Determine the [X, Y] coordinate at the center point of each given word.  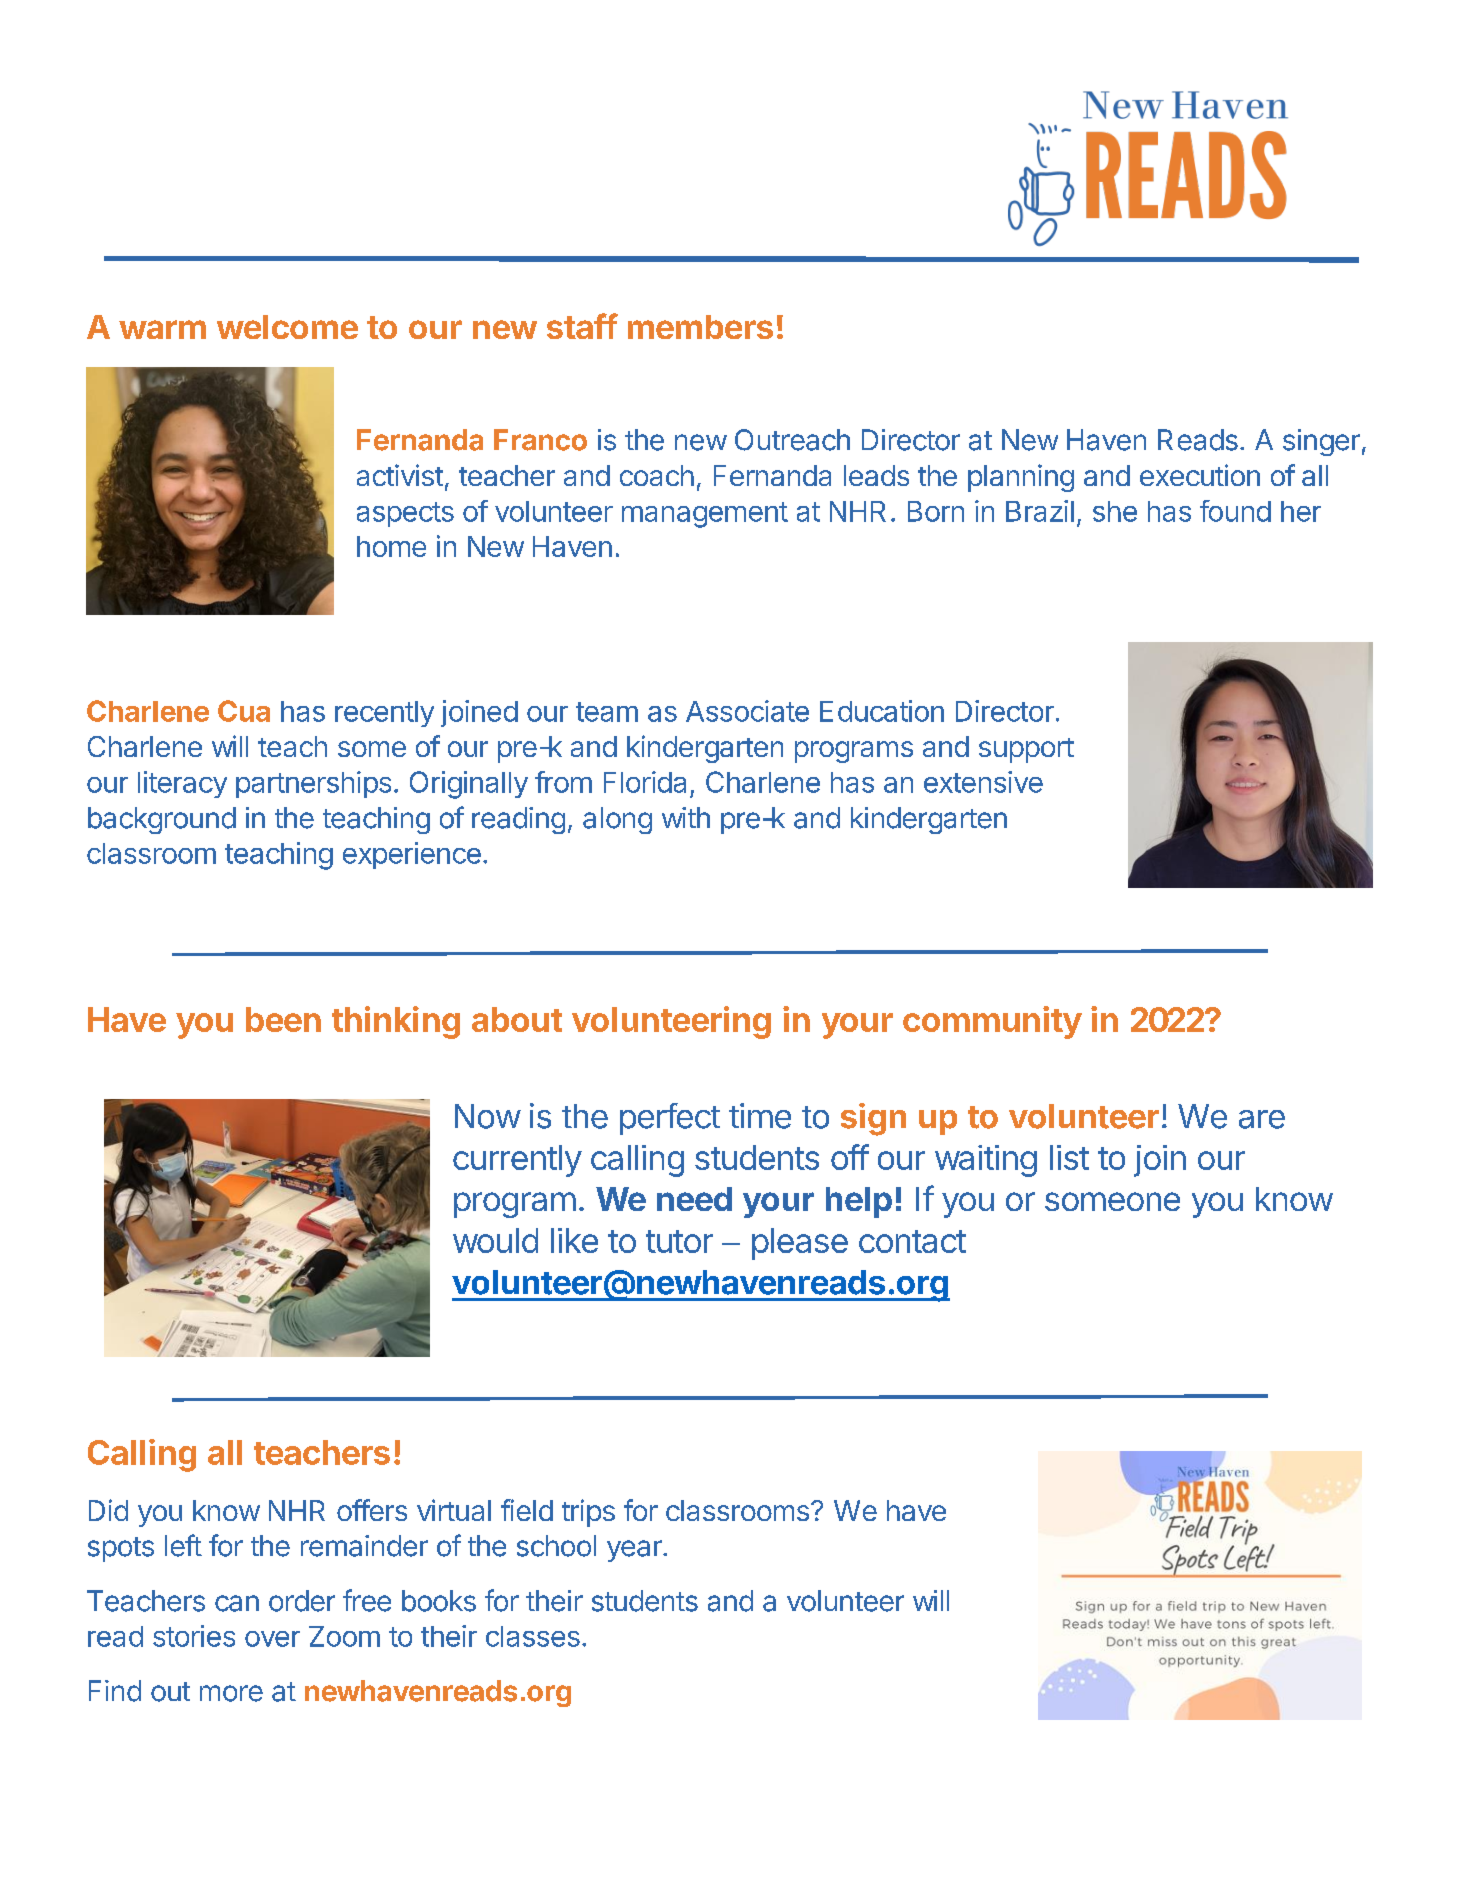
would [495, 1240]
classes [533, 1636]
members [700, 327]
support [1026, 750]
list [1069, 1157]
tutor [679, 1241]
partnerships [313, 784]
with [686, 817]
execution [1200, 475]
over [272, 1639]
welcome [287, 327]
